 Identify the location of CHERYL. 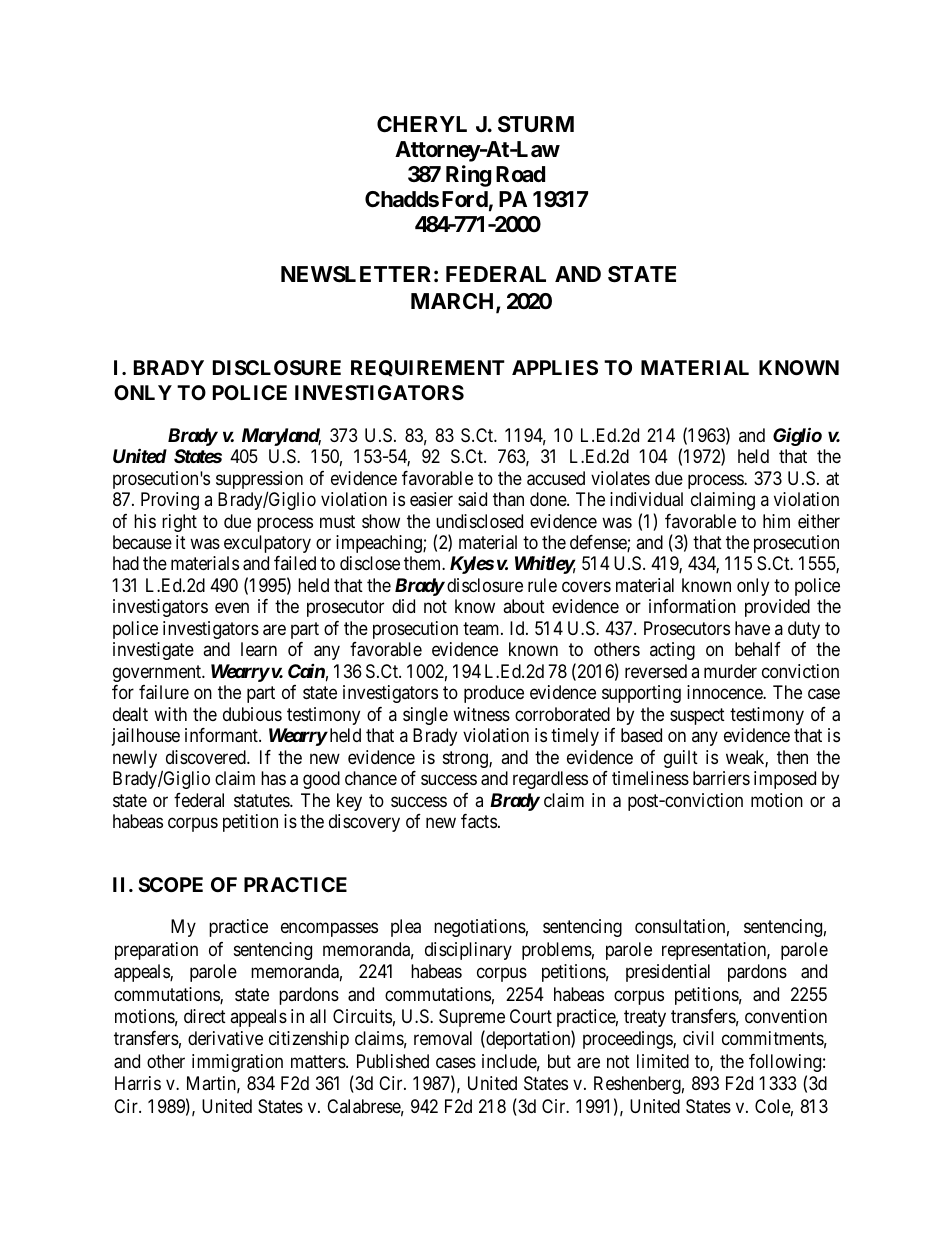
(422, 124).
